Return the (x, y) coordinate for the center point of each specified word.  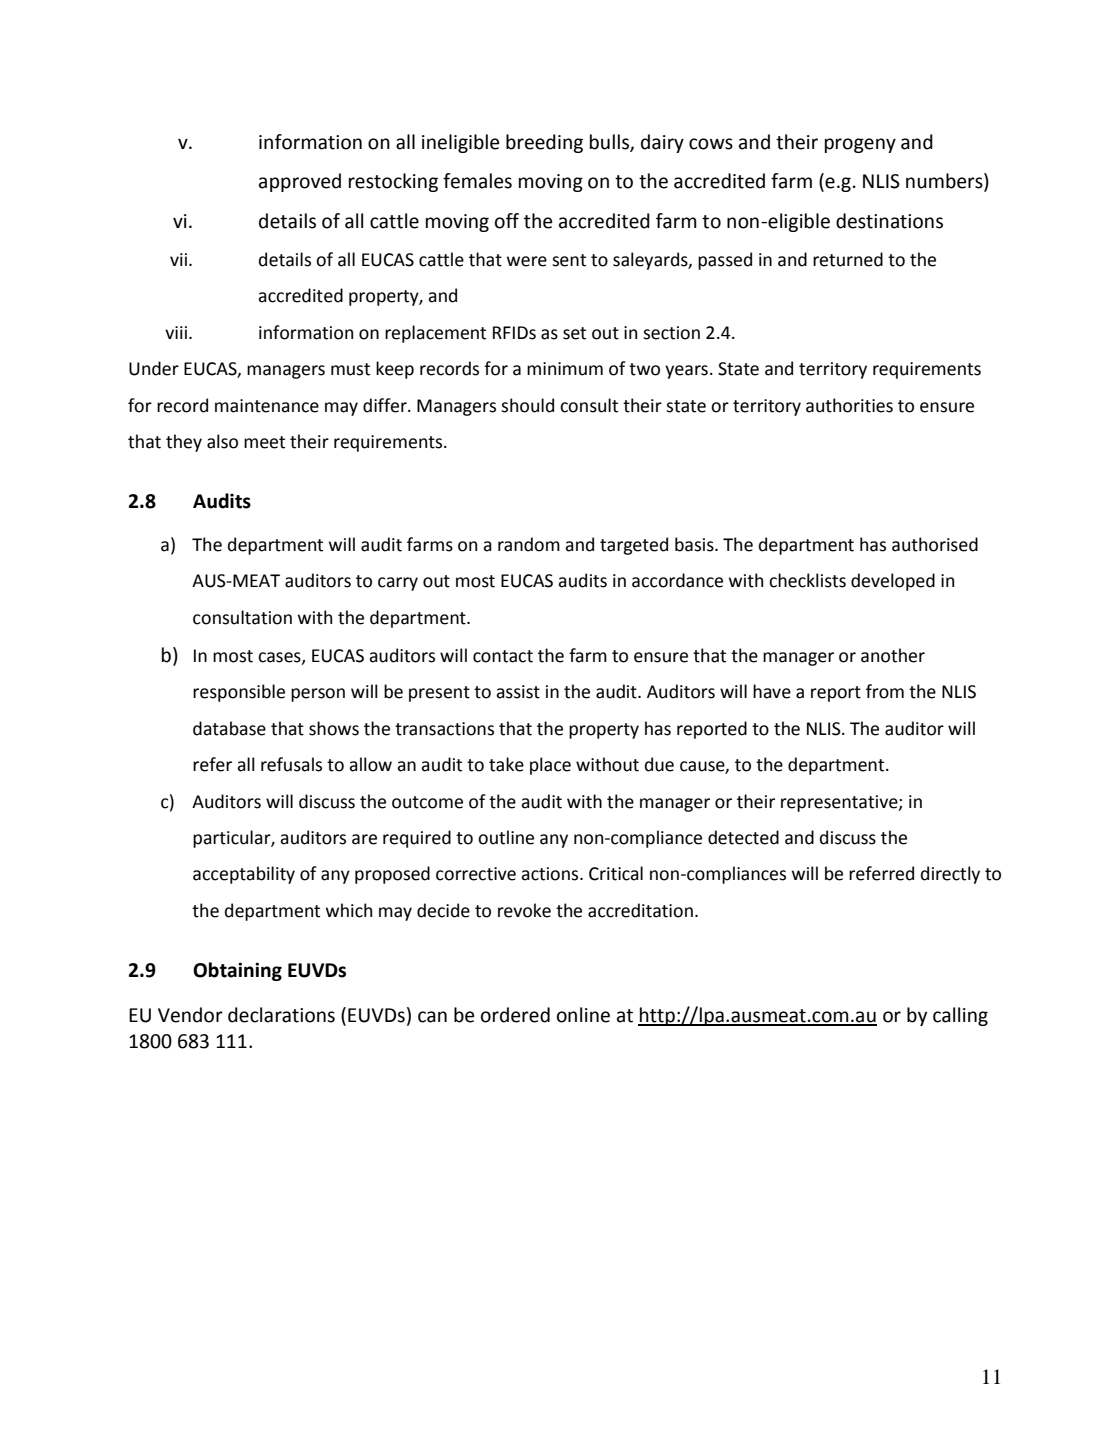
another (893, 655)
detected (743, 837)
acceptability (244, 875)
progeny (860, 145)
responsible (239, 693)
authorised (935, 544)
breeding (544, 143)
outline (506, 837)
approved (300, 182)
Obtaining (237, 971)
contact (503, 656)
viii (176, 332)
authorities (849, 405)
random (529, 544)
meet (264, 442)
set (574, 333)
